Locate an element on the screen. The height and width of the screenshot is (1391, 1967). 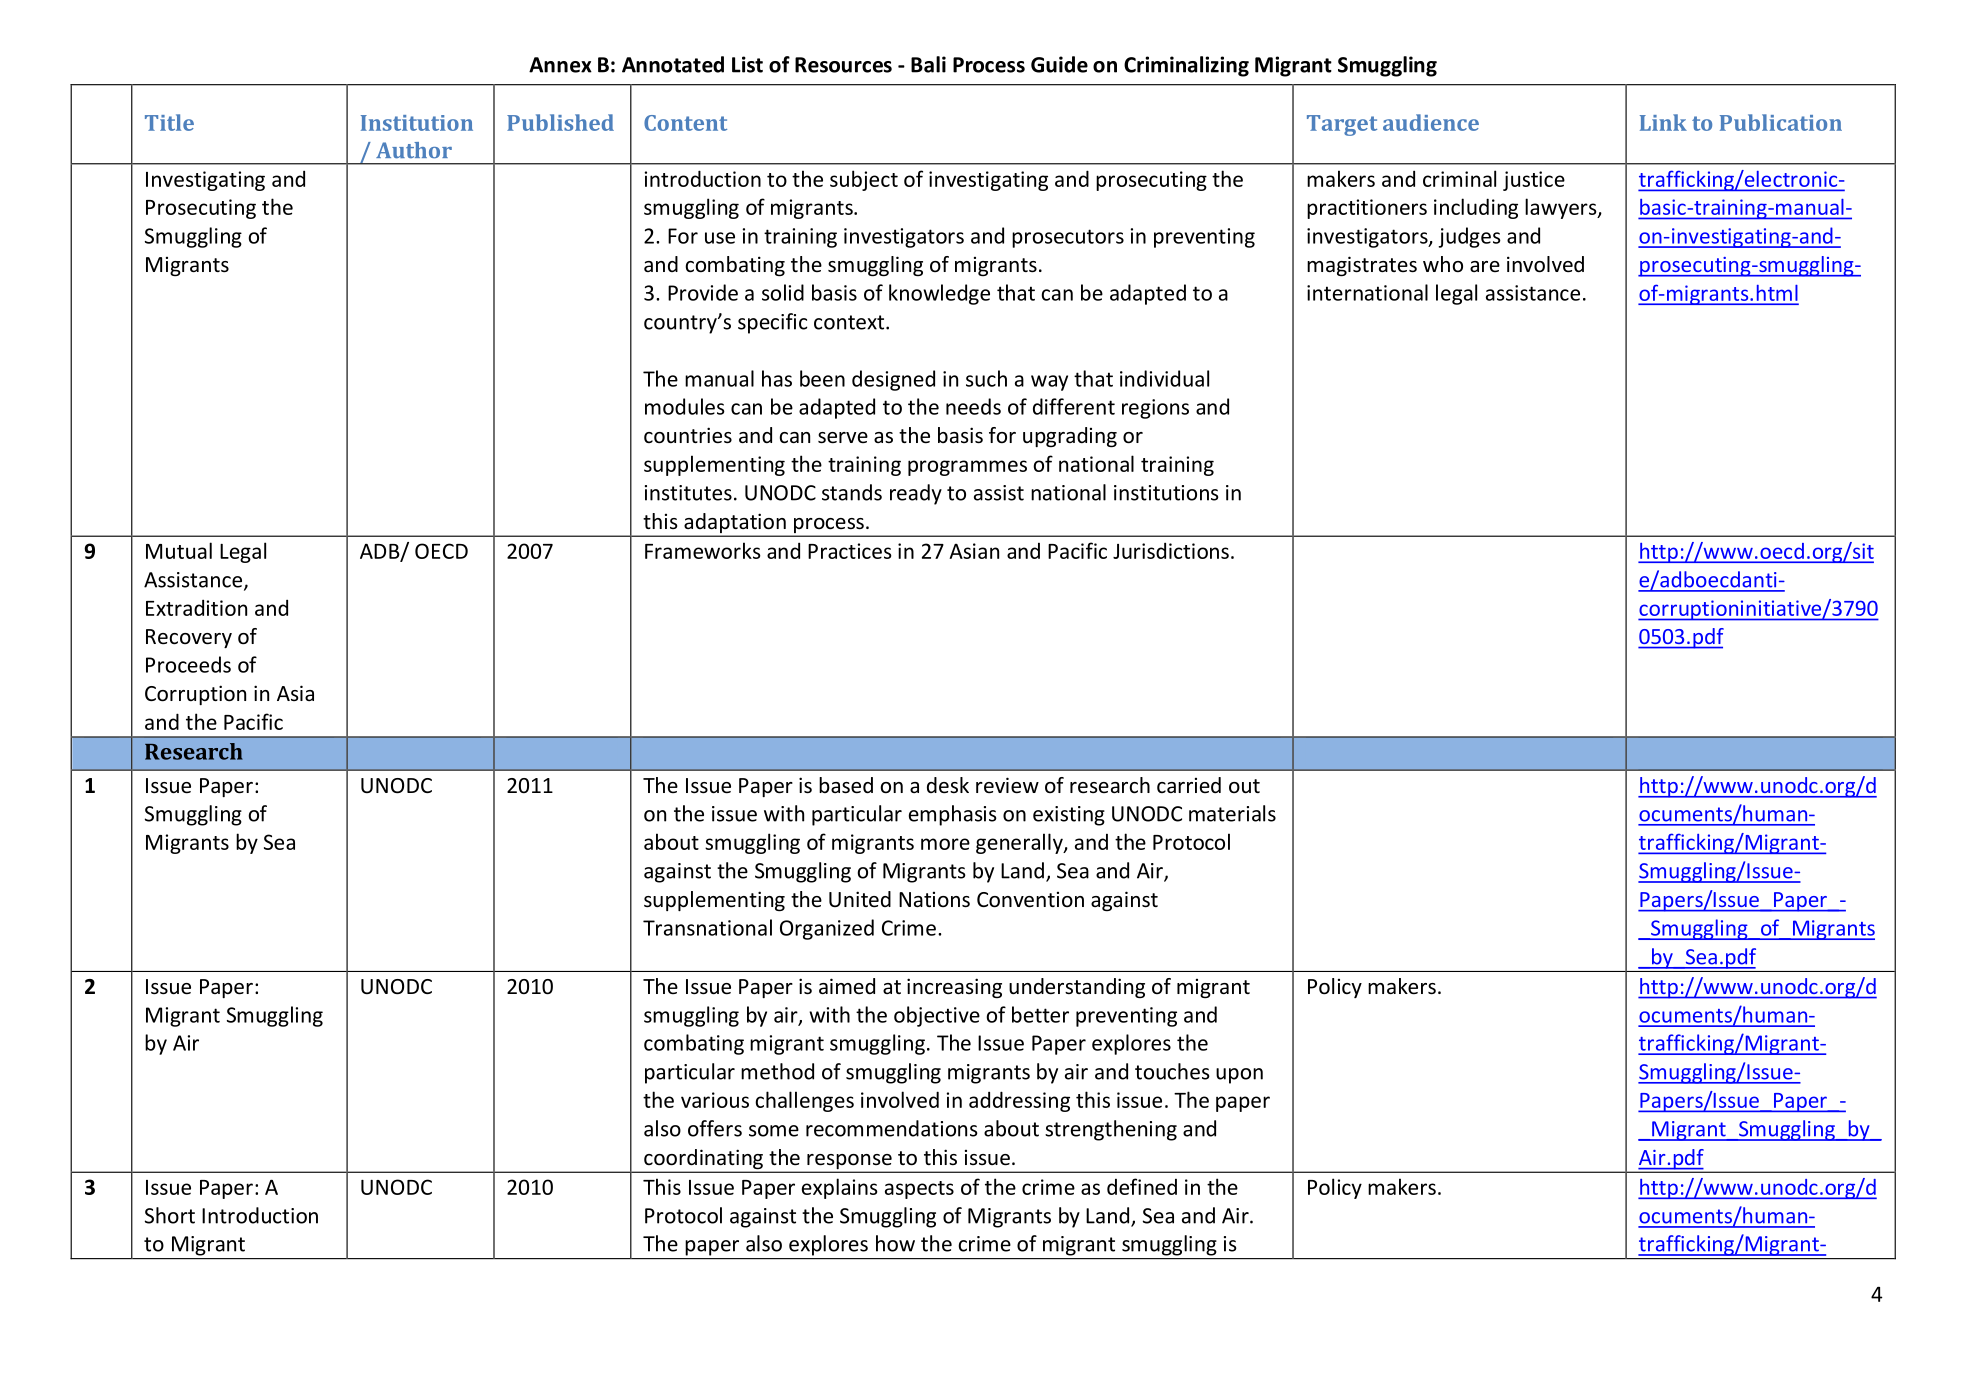
Author is located at coordinates (414, 150).
